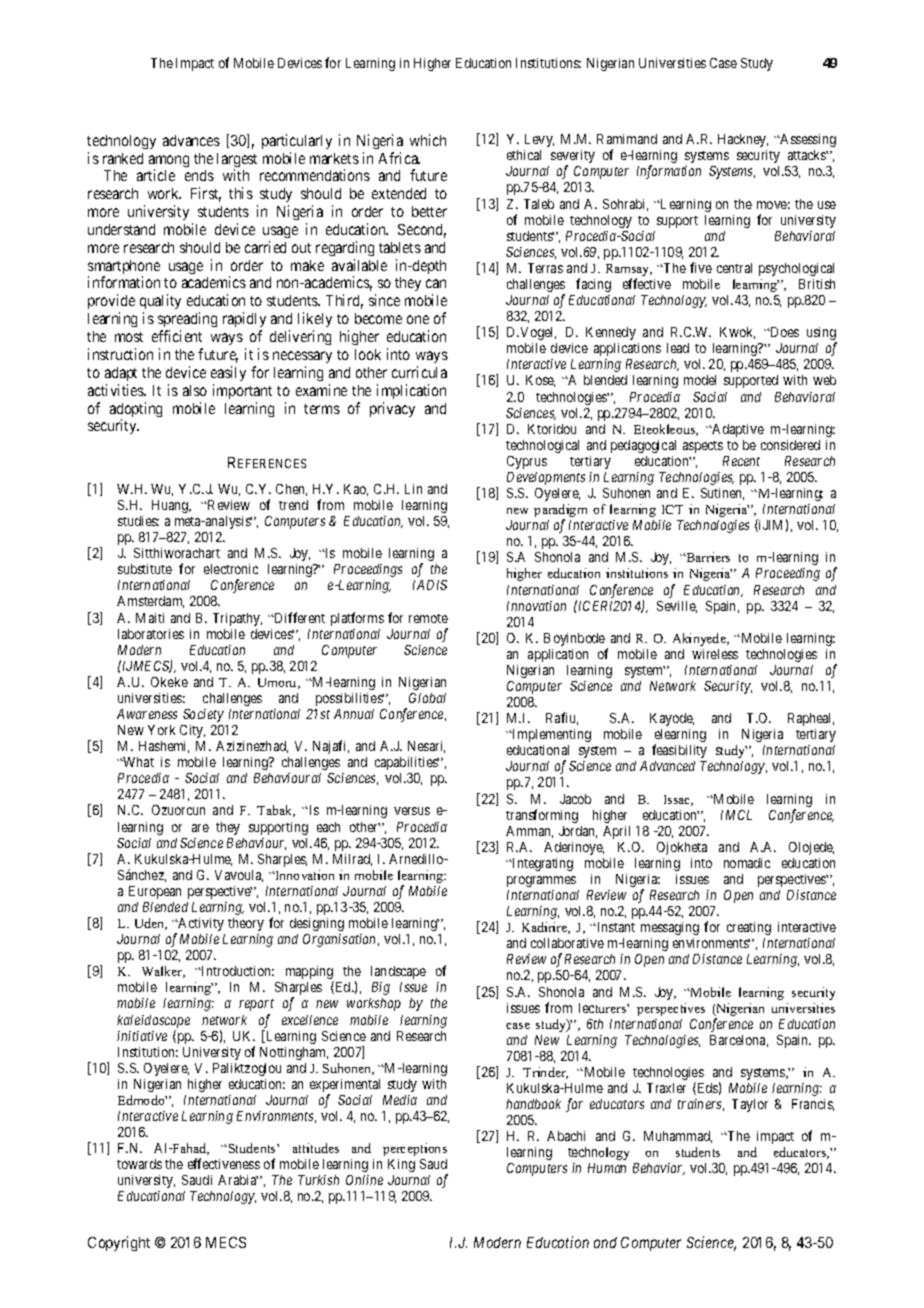 The height and width of the image is (1308, 924). Describe the element at coordinates (203, 715) in the image. I see `Society` at that location.
